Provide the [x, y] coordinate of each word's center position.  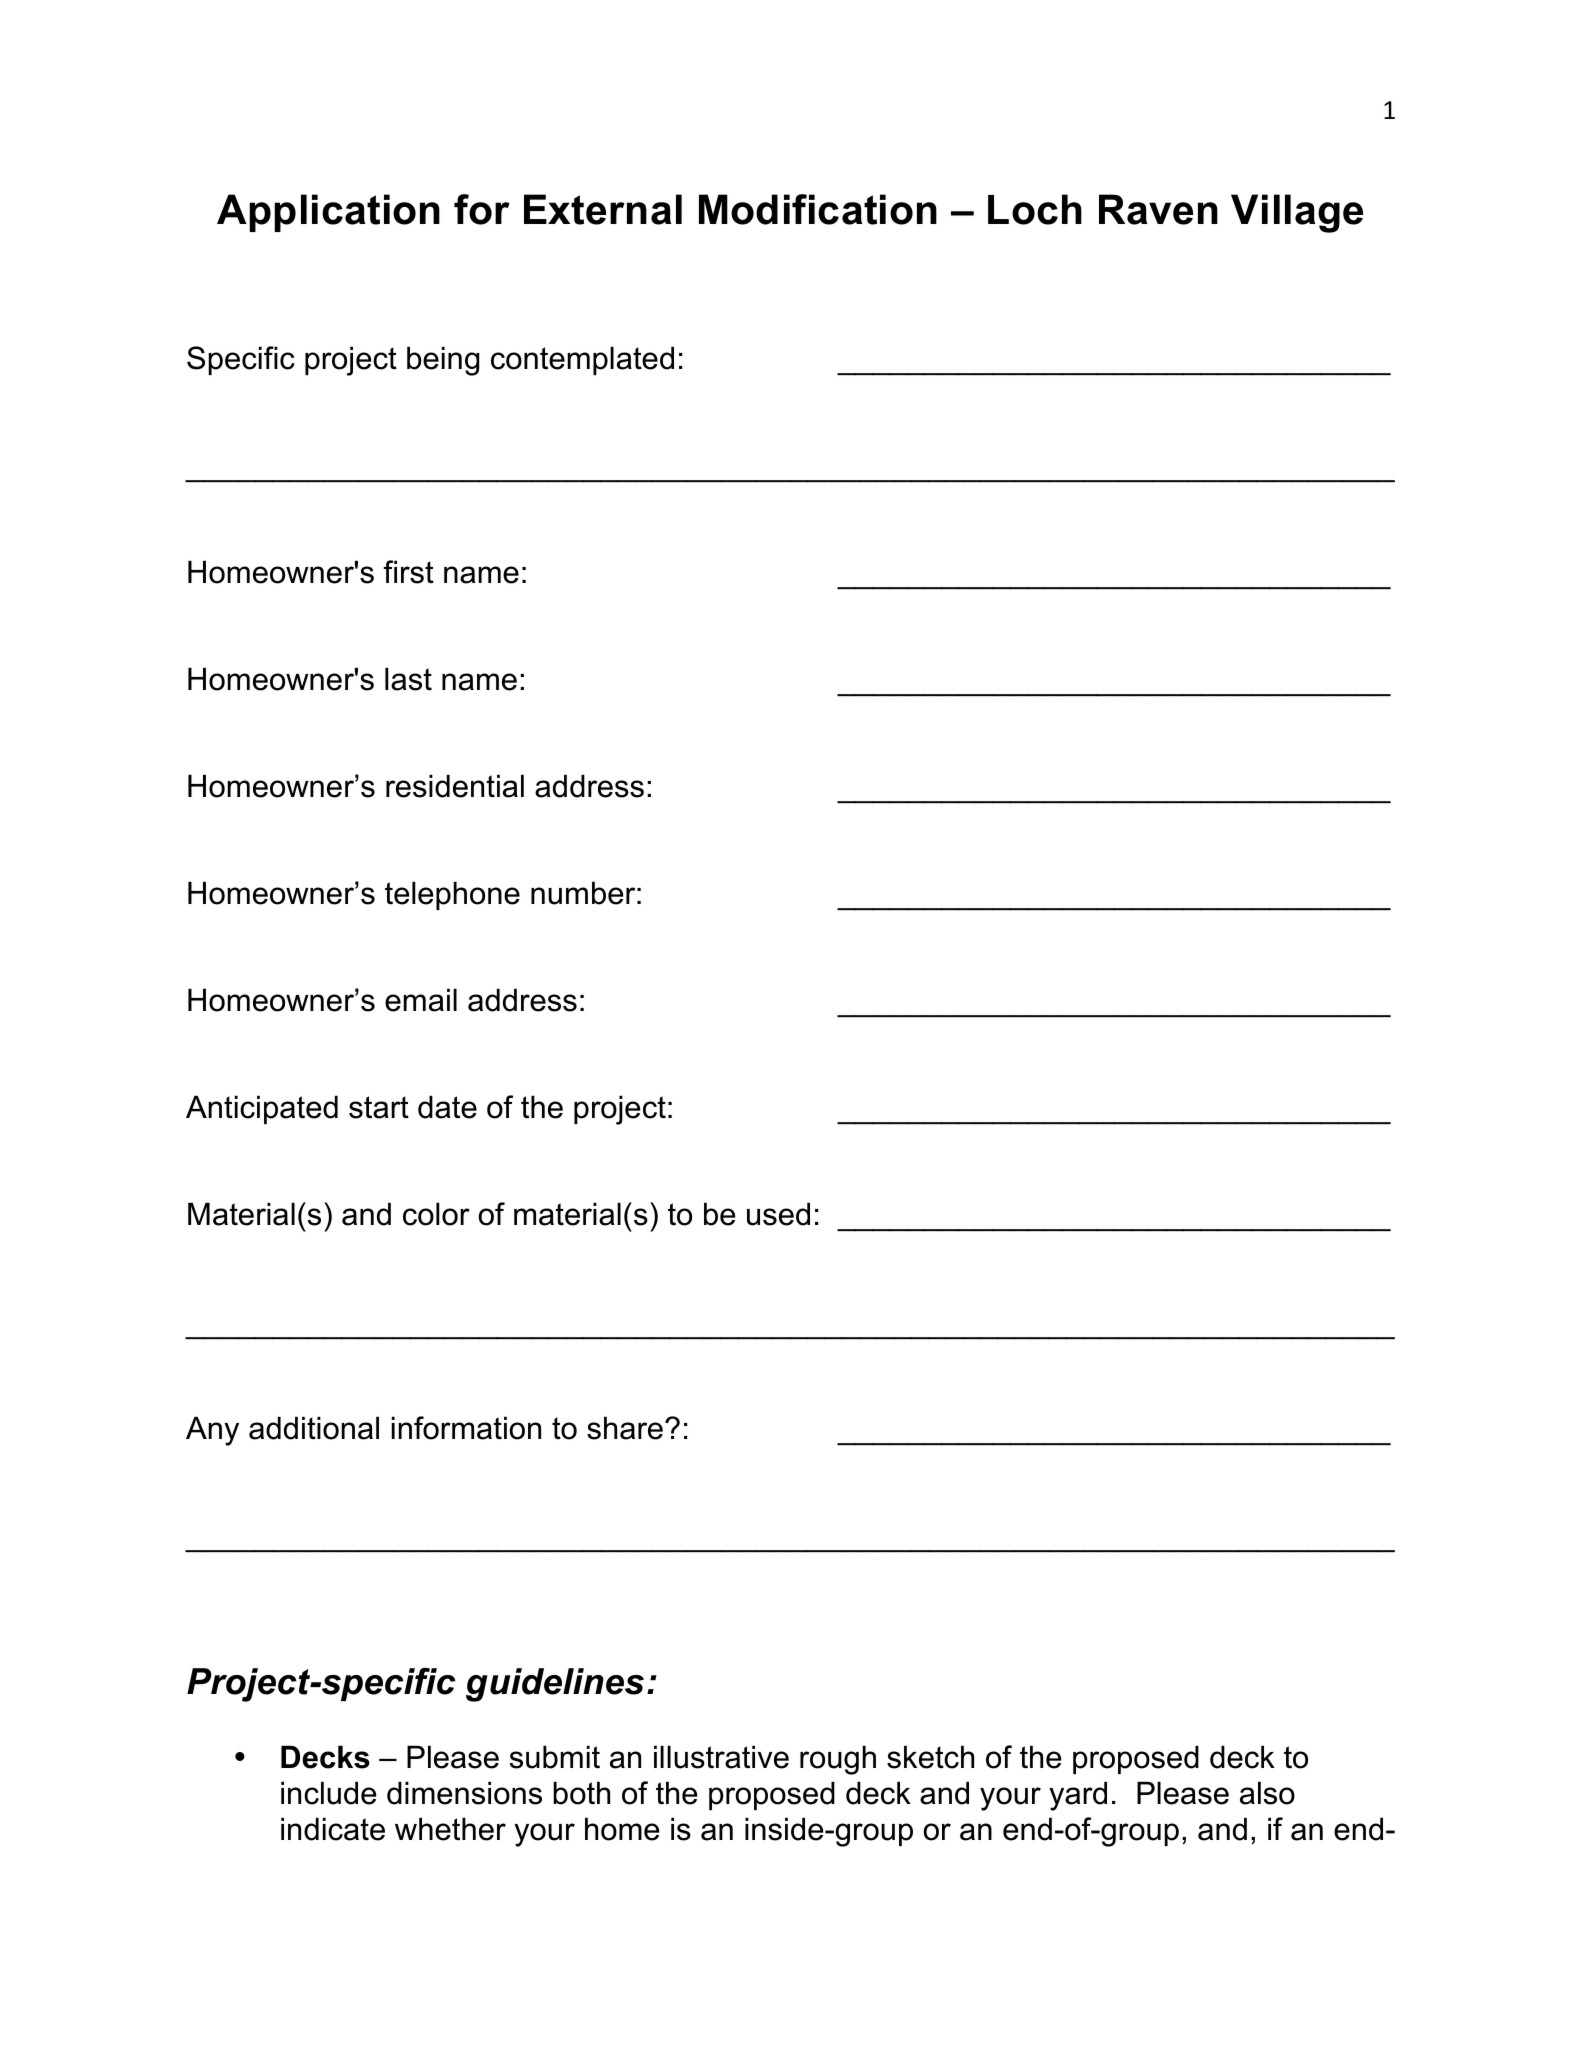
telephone [452, 895]
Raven [1158, 209]
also [1267, 1793]
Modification [818, 209]
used [778, 1214]
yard [1078, 1796]
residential [455, 786]
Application [328, 213]
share [625, 1428]
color [436, 1214]
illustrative [721, 1757]
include [328, 1793]
